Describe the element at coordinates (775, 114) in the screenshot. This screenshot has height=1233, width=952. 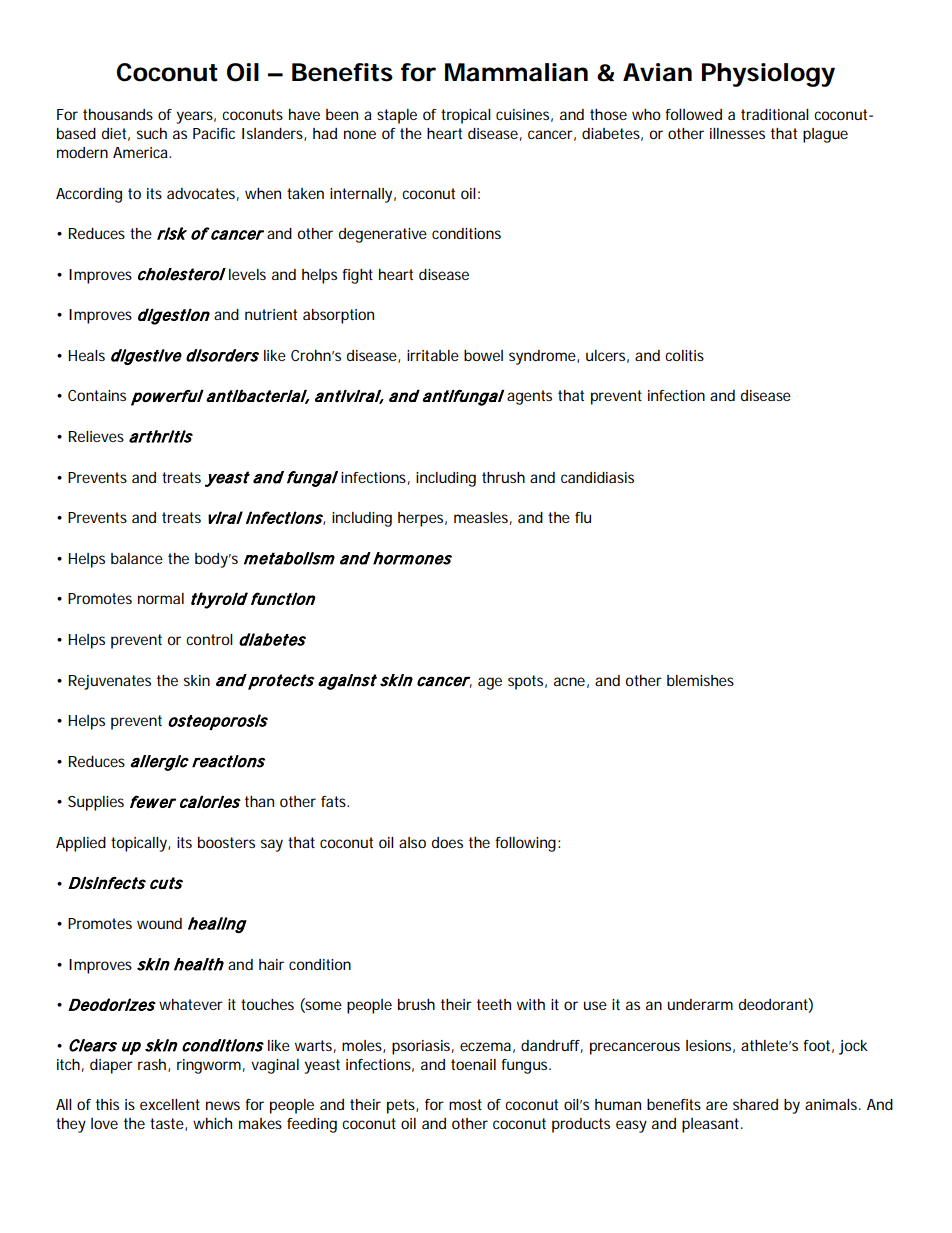
I see `traditional` at that location.
